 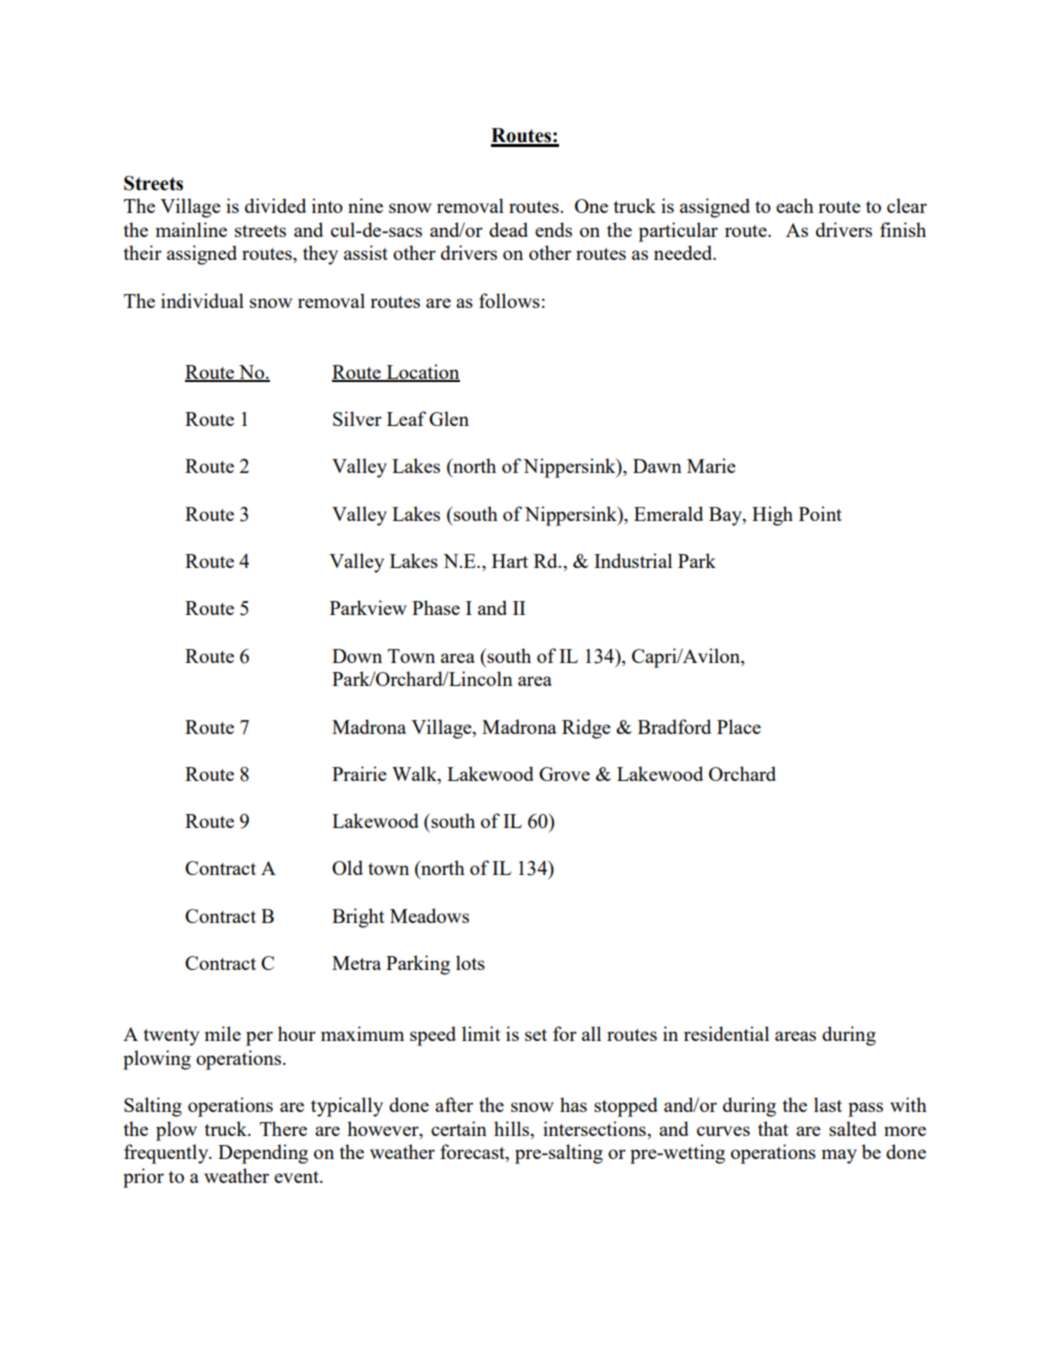 What do you see at coordinates (564, 774) in the screenshot?
I see `Grove` at bounding box center [564, 774].
